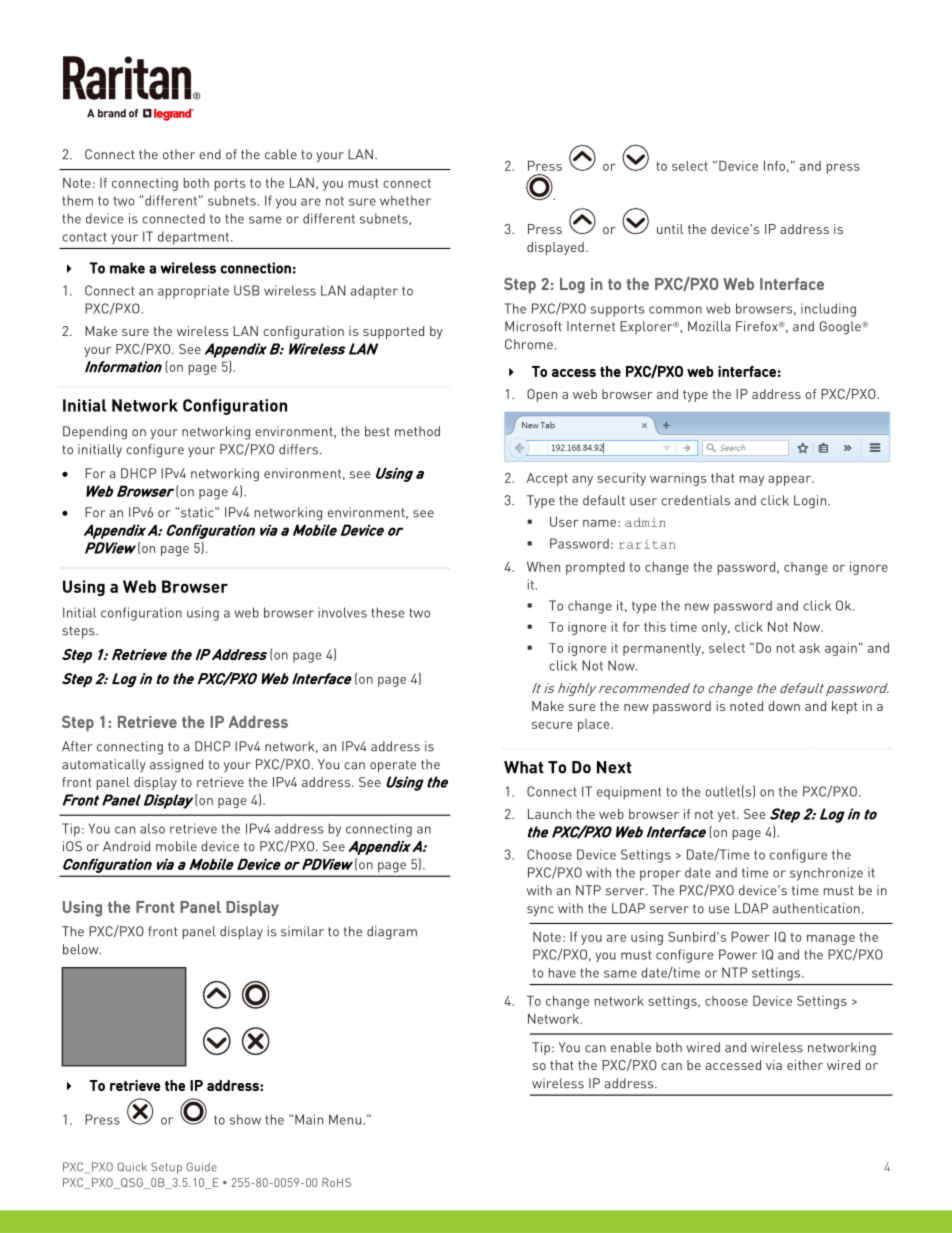  I want to click on either, so click(805, 1065).
